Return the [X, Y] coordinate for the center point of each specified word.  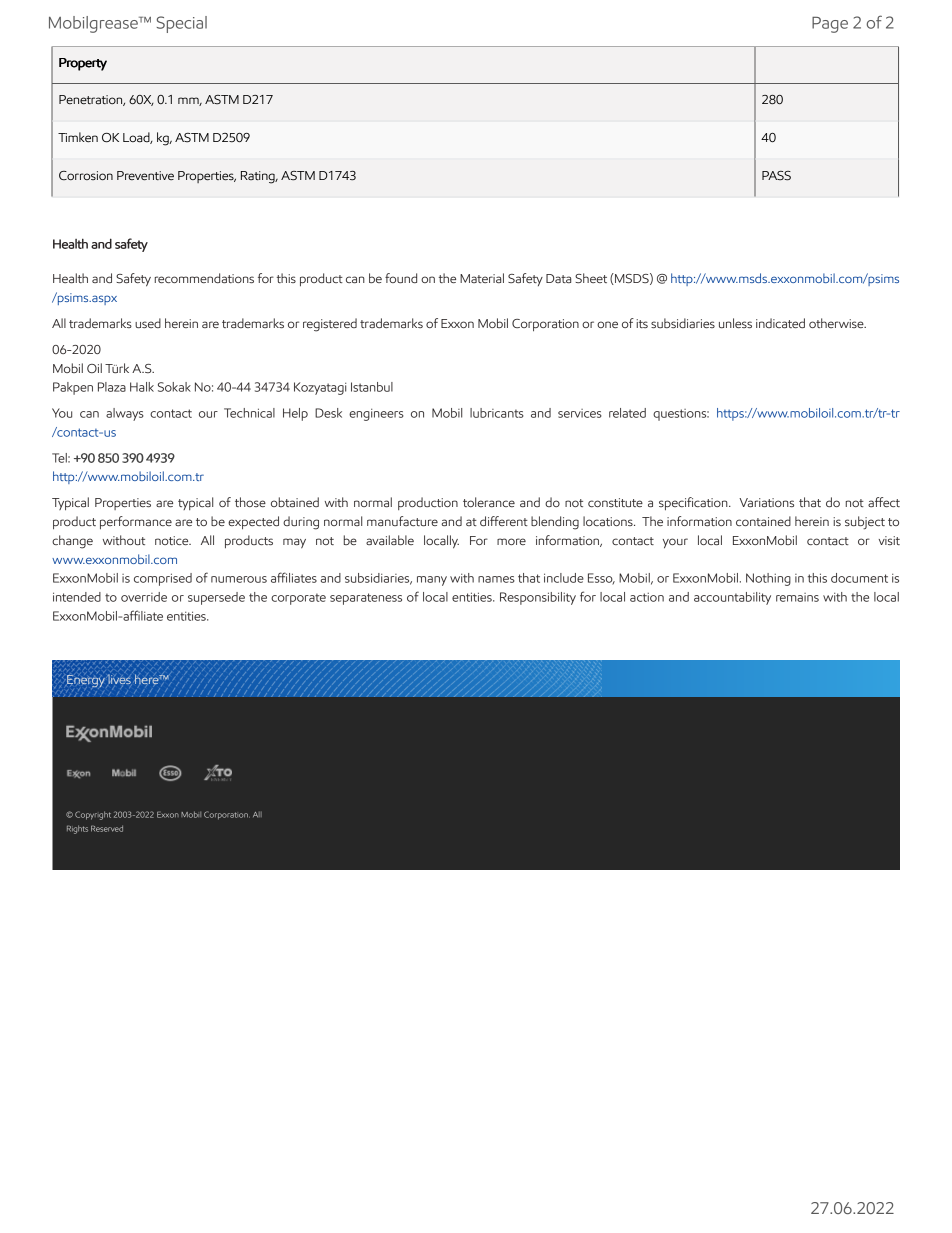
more [511, 541]
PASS [776, 176]
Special [182, 24]
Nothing [768, 579]
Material [482, 278]
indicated [780, 323]
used [148, 323]
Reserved [107, 828]
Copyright [93, 815]
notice [173, 540]
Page [830, 25]
